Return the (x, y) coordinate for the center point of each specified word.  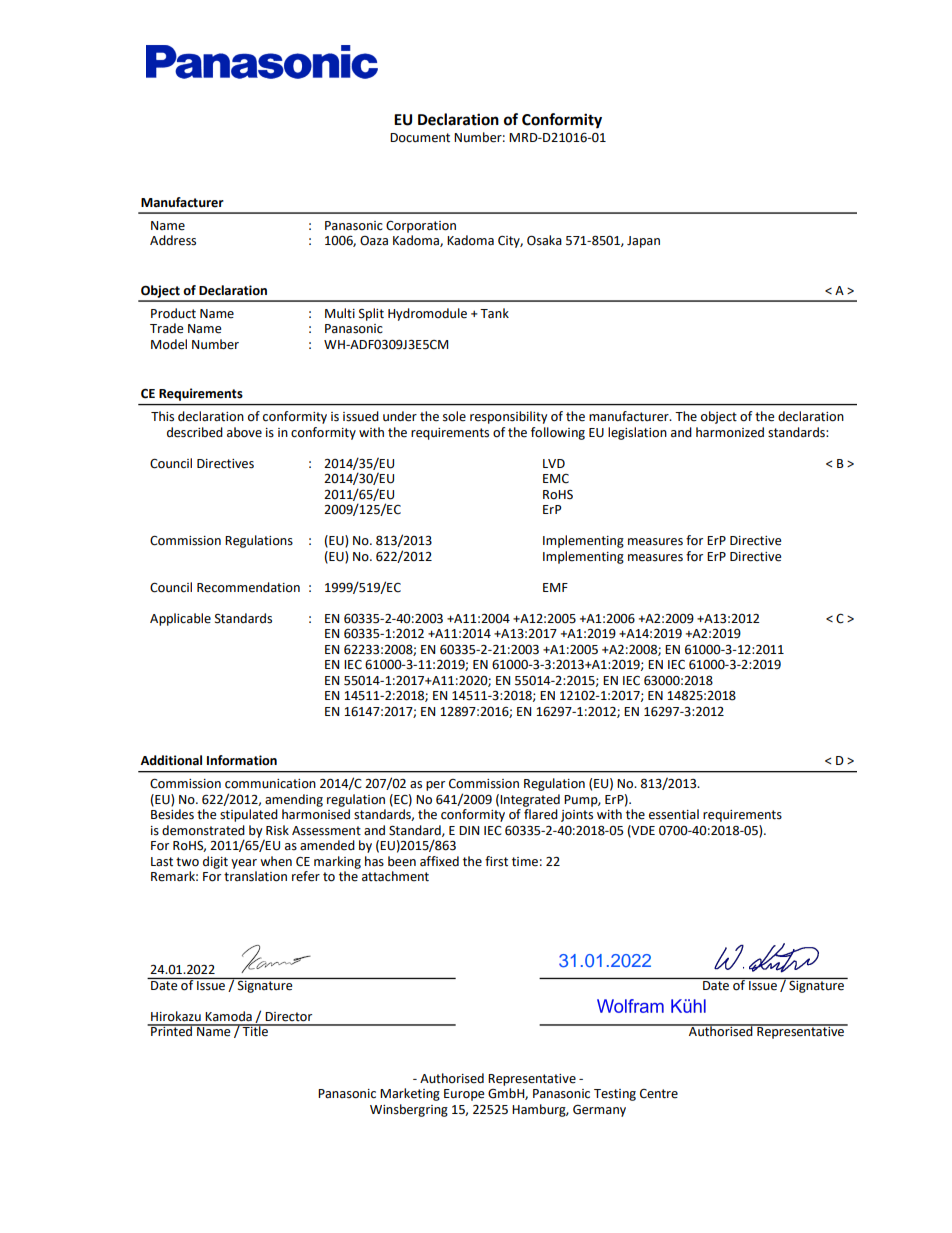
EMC (556, 479)
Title (256, 1030)
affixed (439, 861)
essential (674, 814)
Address (173, 240)
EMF (555, 587)
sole (454, 416)
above (244, 432)
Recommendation (248, 587)
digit (215, 862)
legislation (637, 433)
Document (420, 138)
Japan (643, 242)
